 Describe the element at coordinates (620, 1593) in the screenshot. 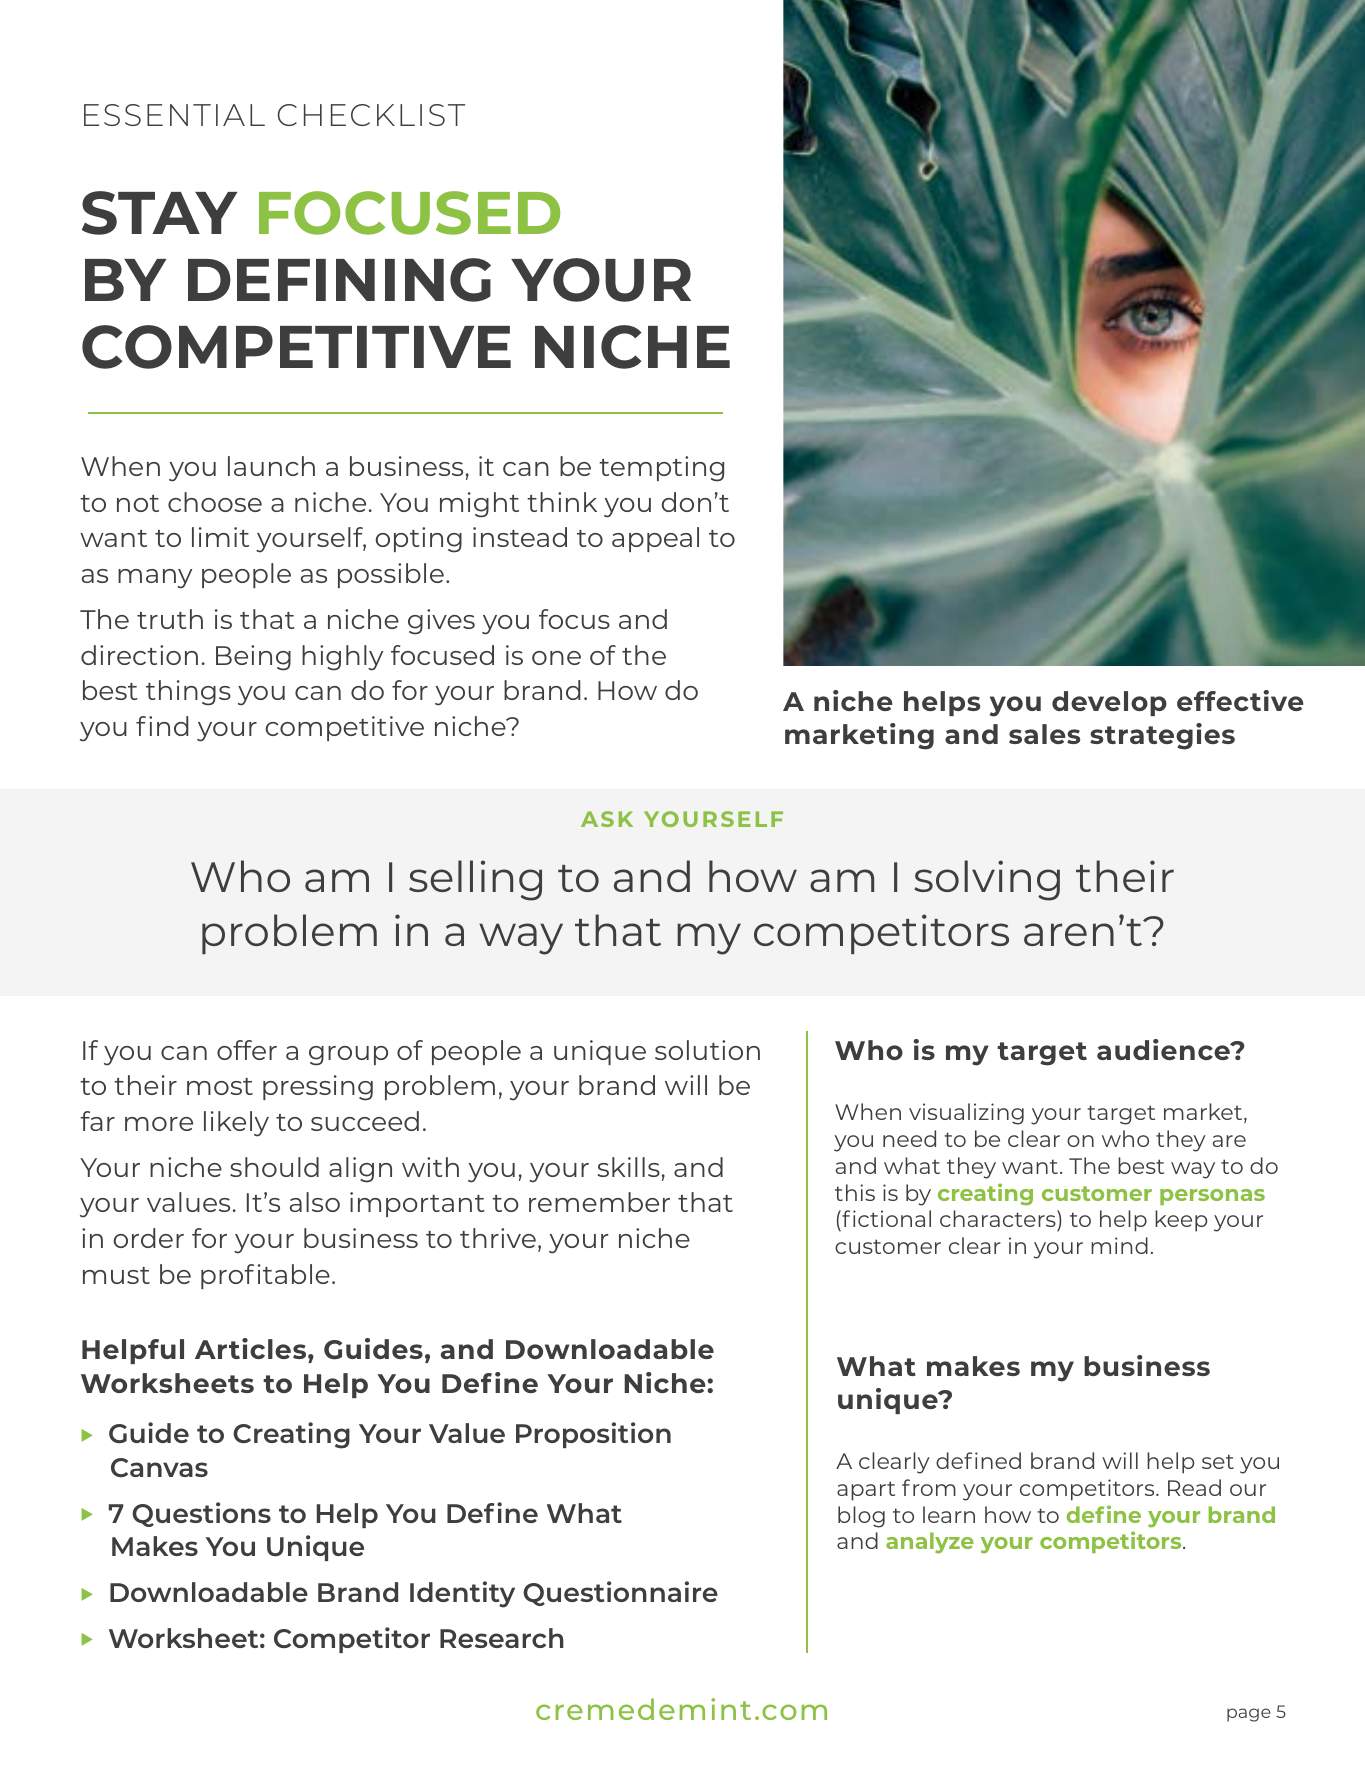

I see `Questionnaire` at that location.
